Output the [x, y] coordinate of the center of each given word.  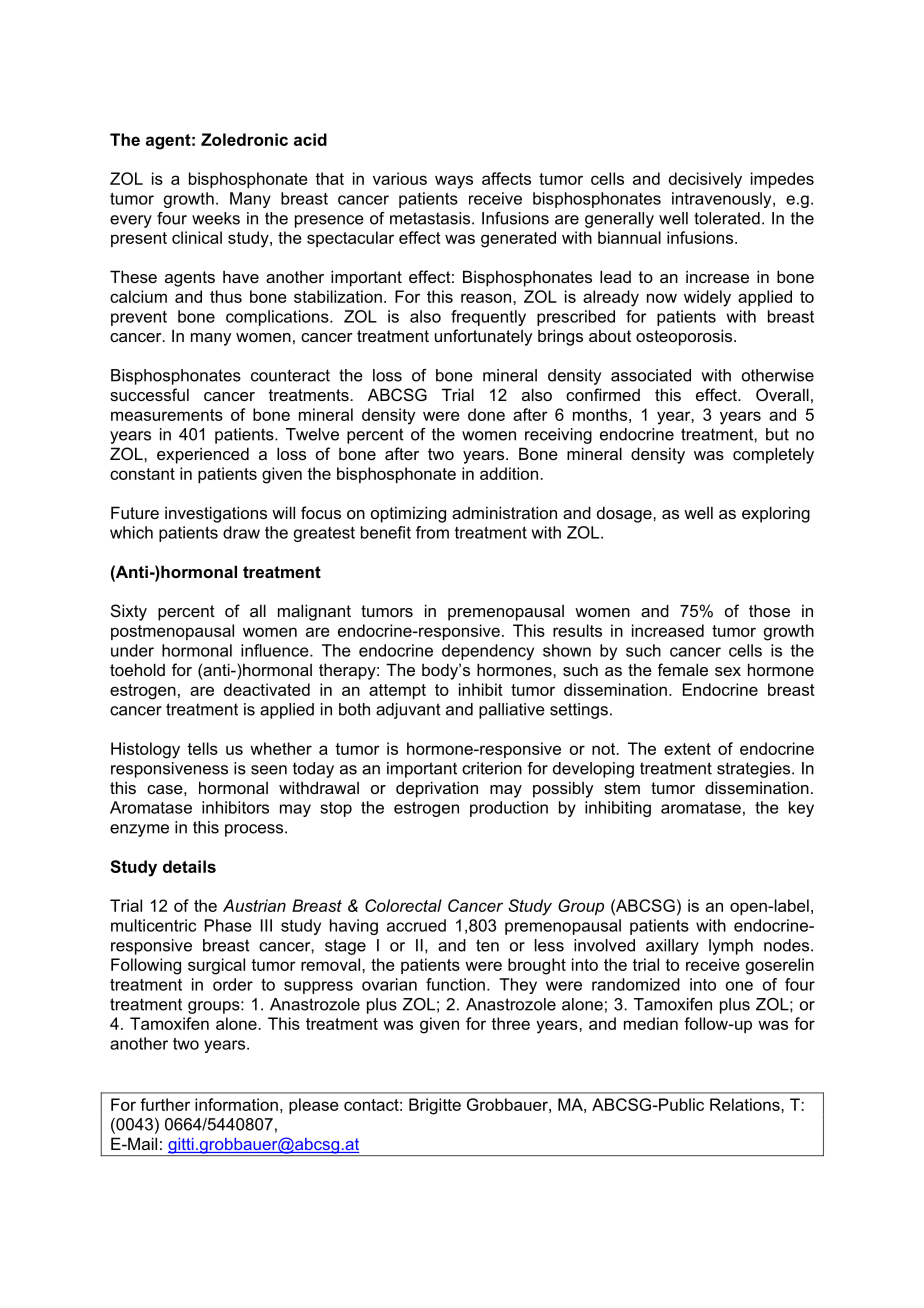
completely [773, 455]
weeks [216, 218]
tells [202, 748]
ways [454, 182]
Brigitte [435, 1106]
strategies [755, 770]
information [236, 1104]
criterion [492, 768]
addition [510, 473]
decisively [705, 180]
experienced [203, 455]
